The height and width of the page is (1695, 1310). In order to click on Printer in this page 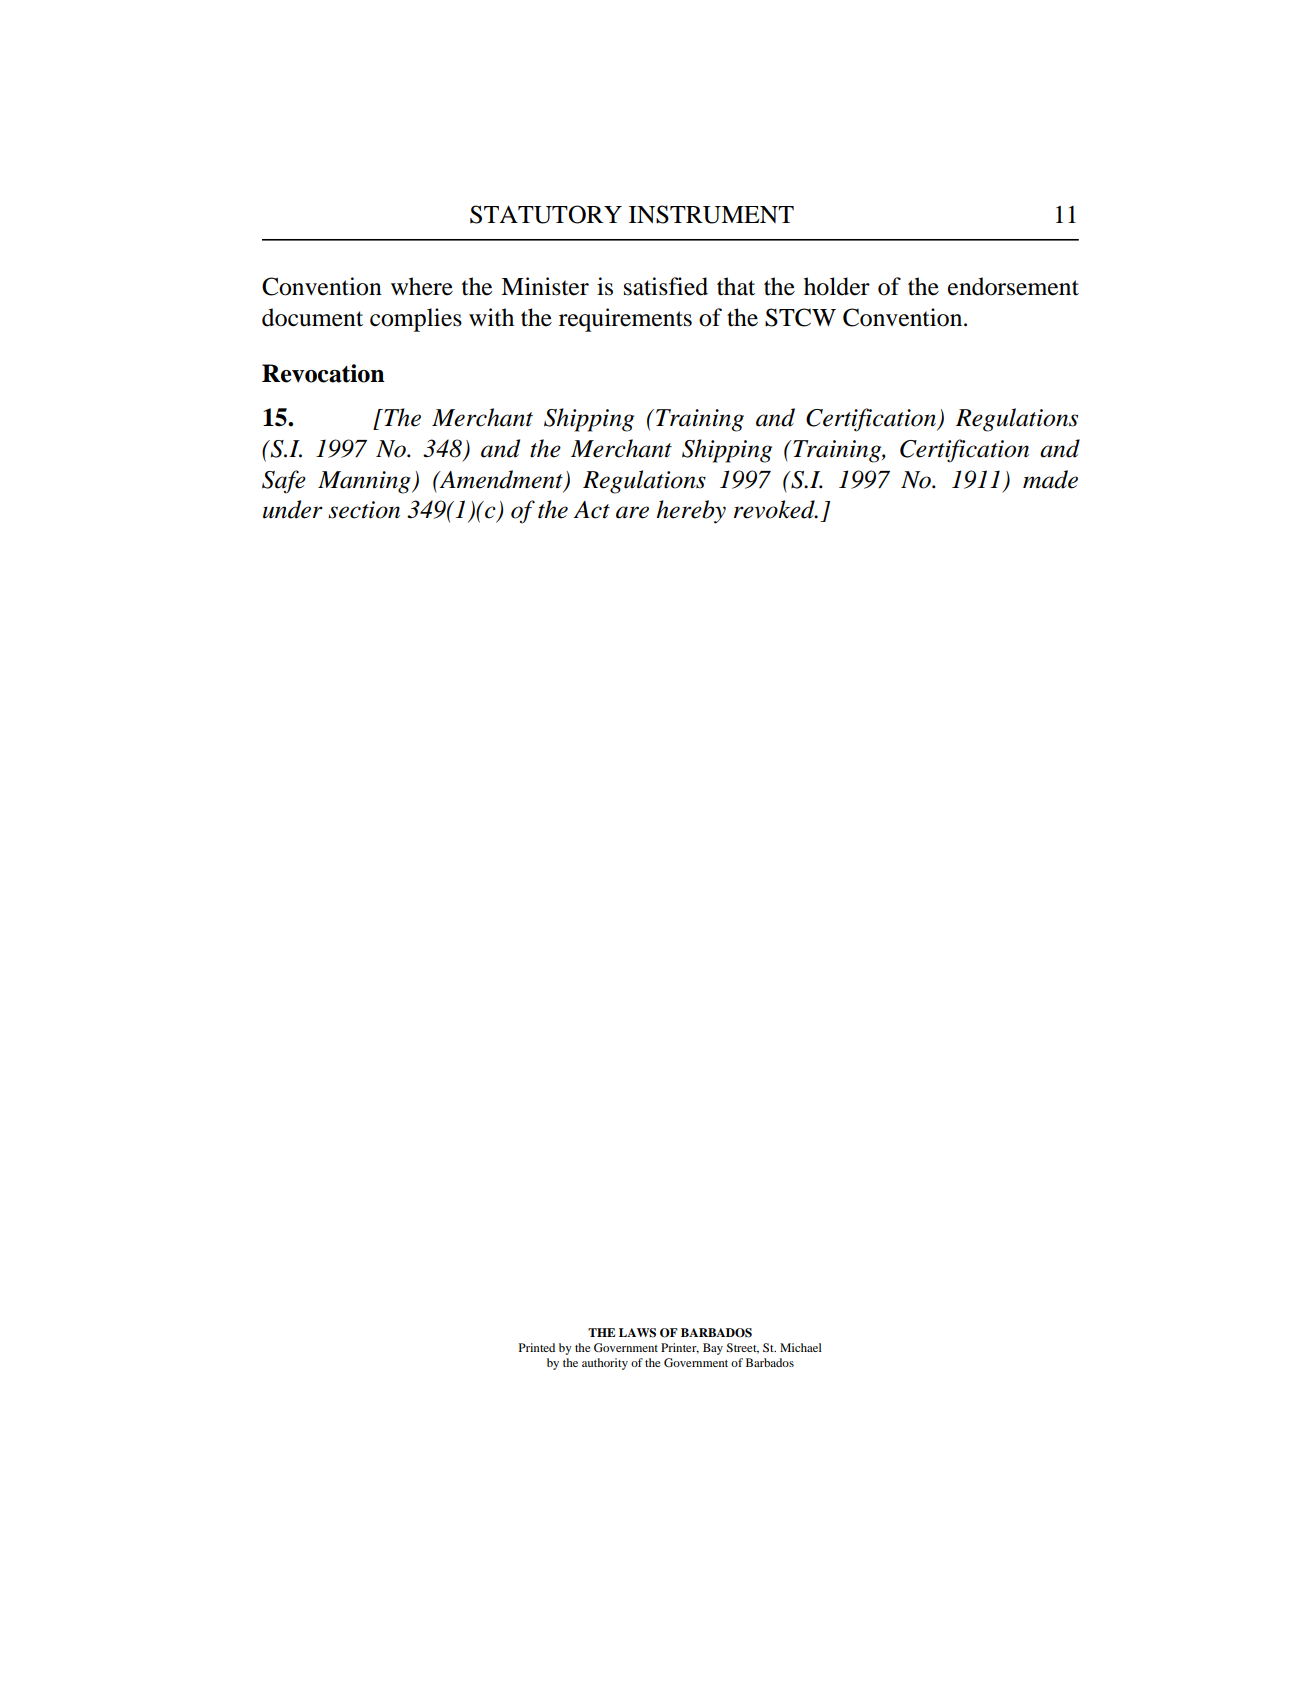, I will do `click(680, 1348)`.
